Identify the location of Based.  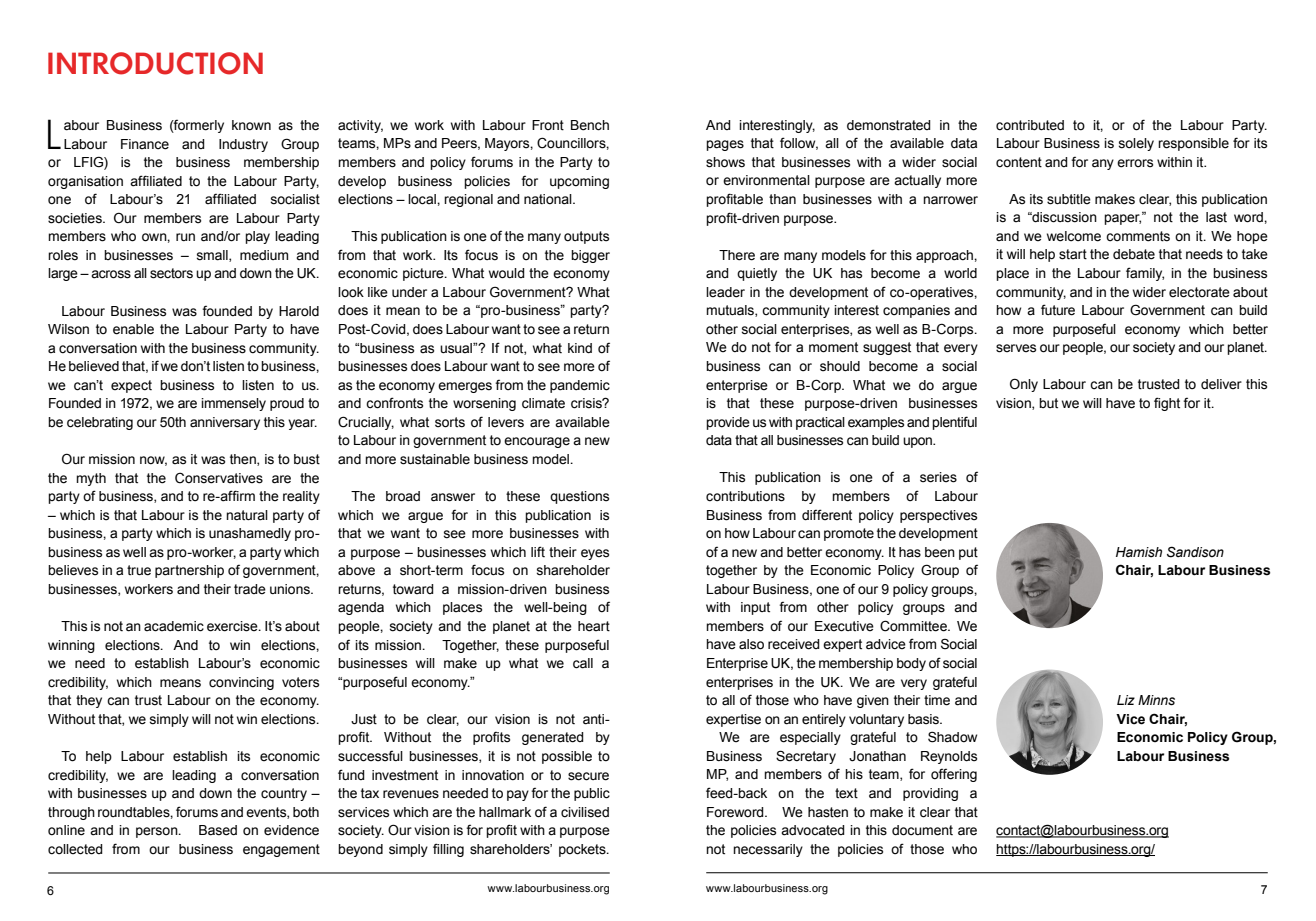
(218, 830).
